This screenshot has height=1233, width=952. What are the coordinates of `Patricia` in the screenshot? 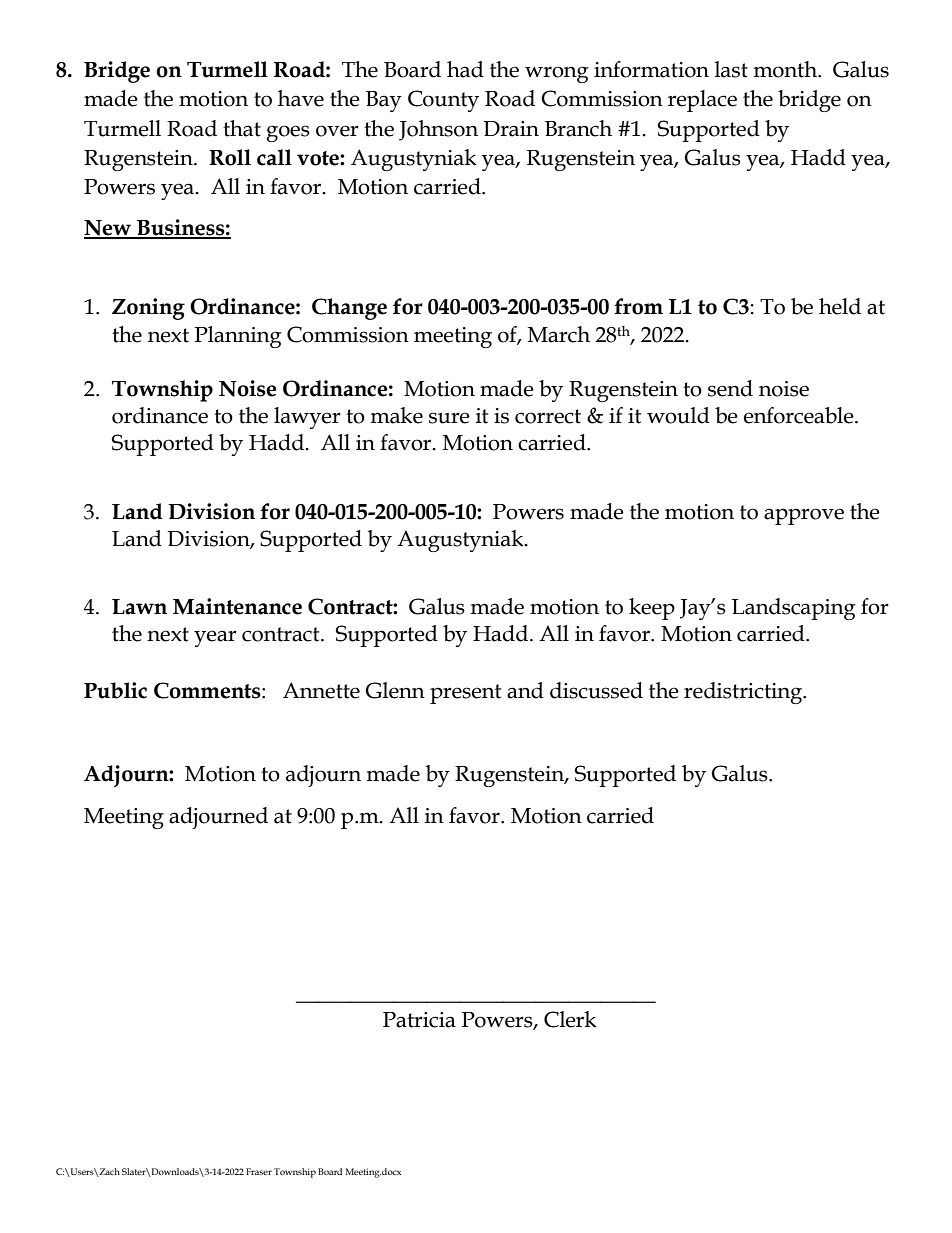 It's located at (419, 1020).
